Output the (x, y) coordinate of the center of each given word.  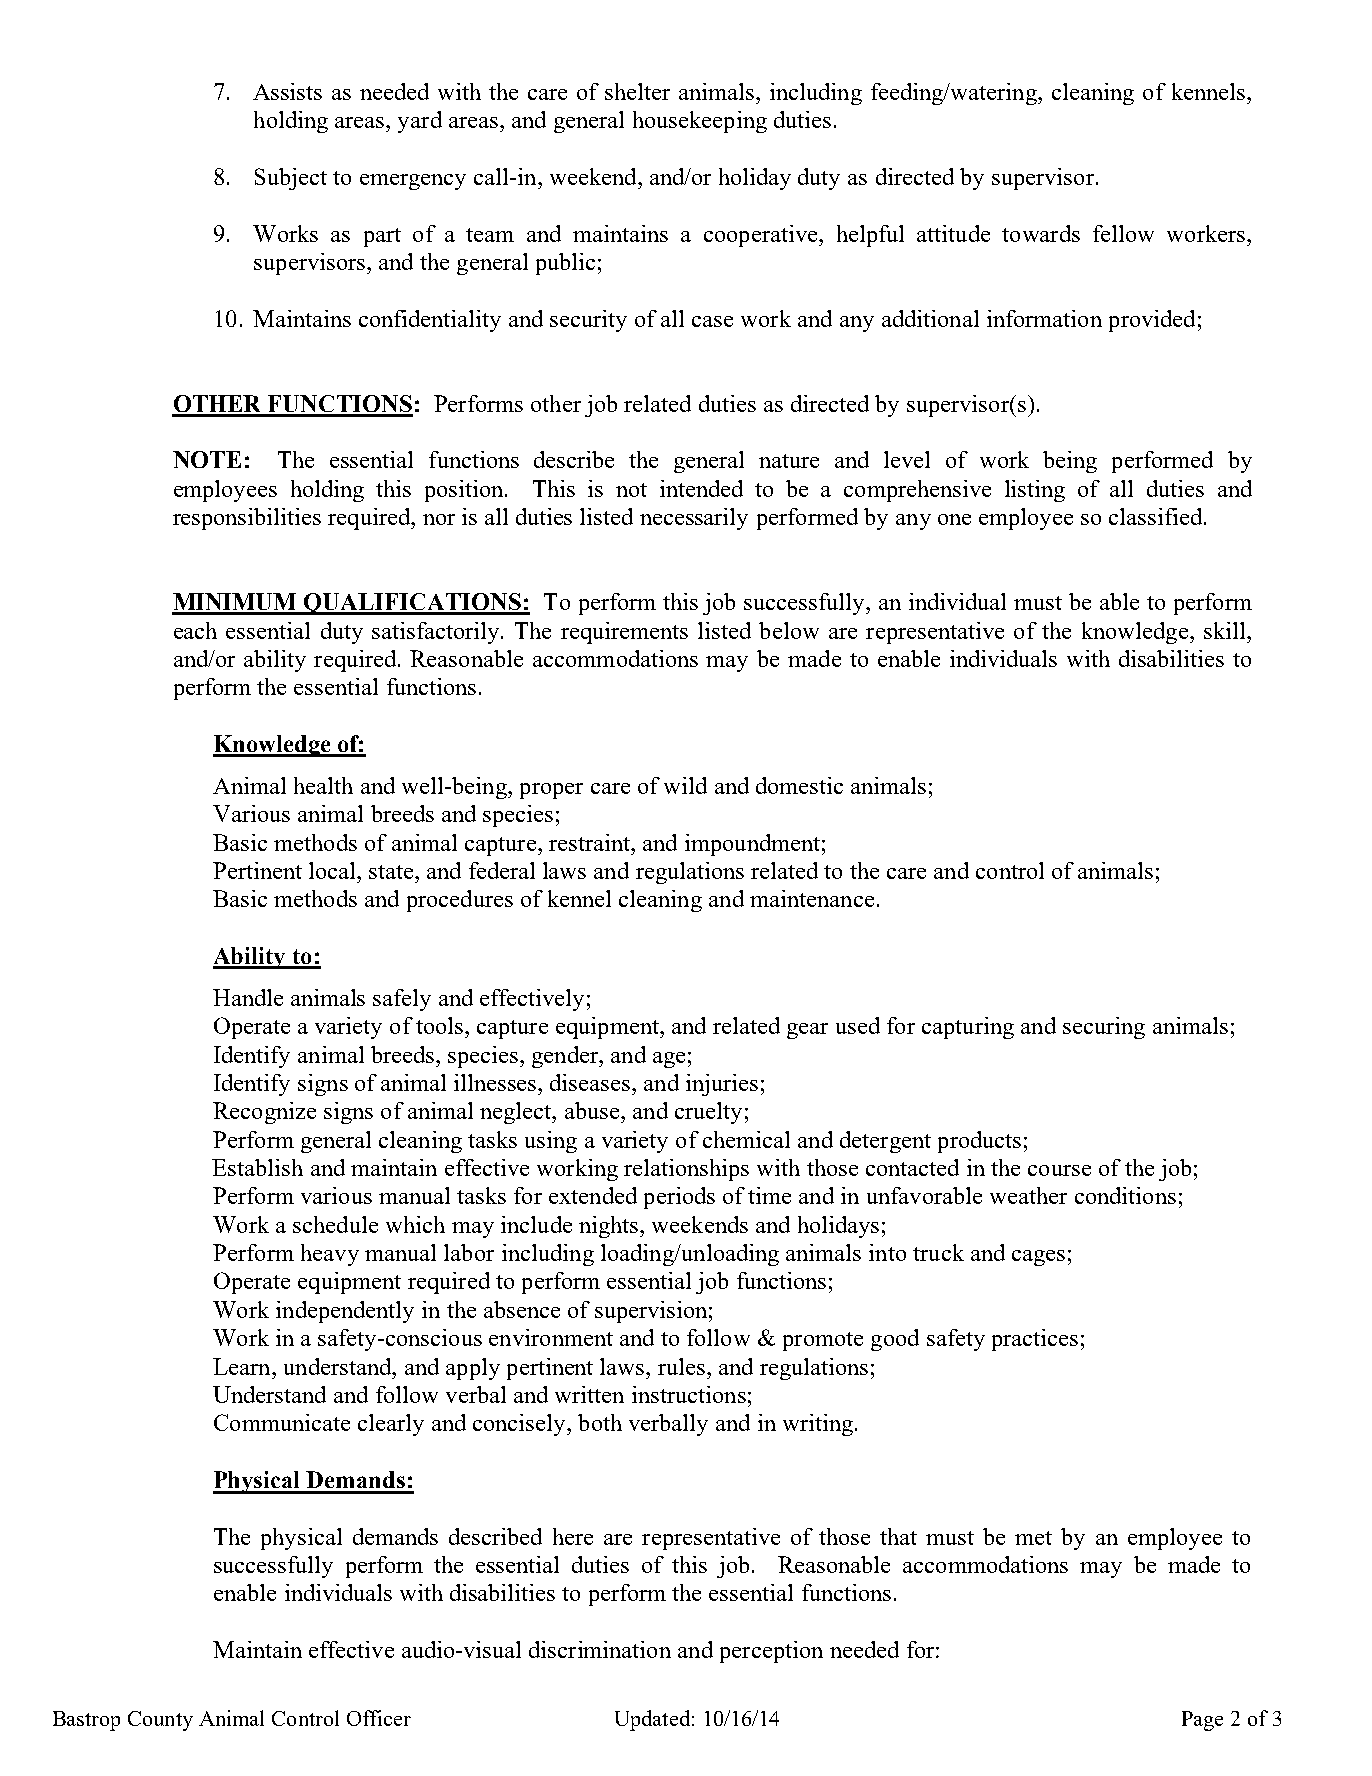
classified (1157, 516)
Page (1202, 1721)
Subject (291, 179)
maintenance (812, 898)
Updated (652, 1720)
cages (1038, 1258)
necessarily (694, 519)
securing (1104, 1028)
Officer (379, 1718)
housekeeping (700, 122)
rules (681, 1366)
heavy (330, 1255)
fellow (1123, 233)
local (333, 870)
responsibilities (247, 519)
